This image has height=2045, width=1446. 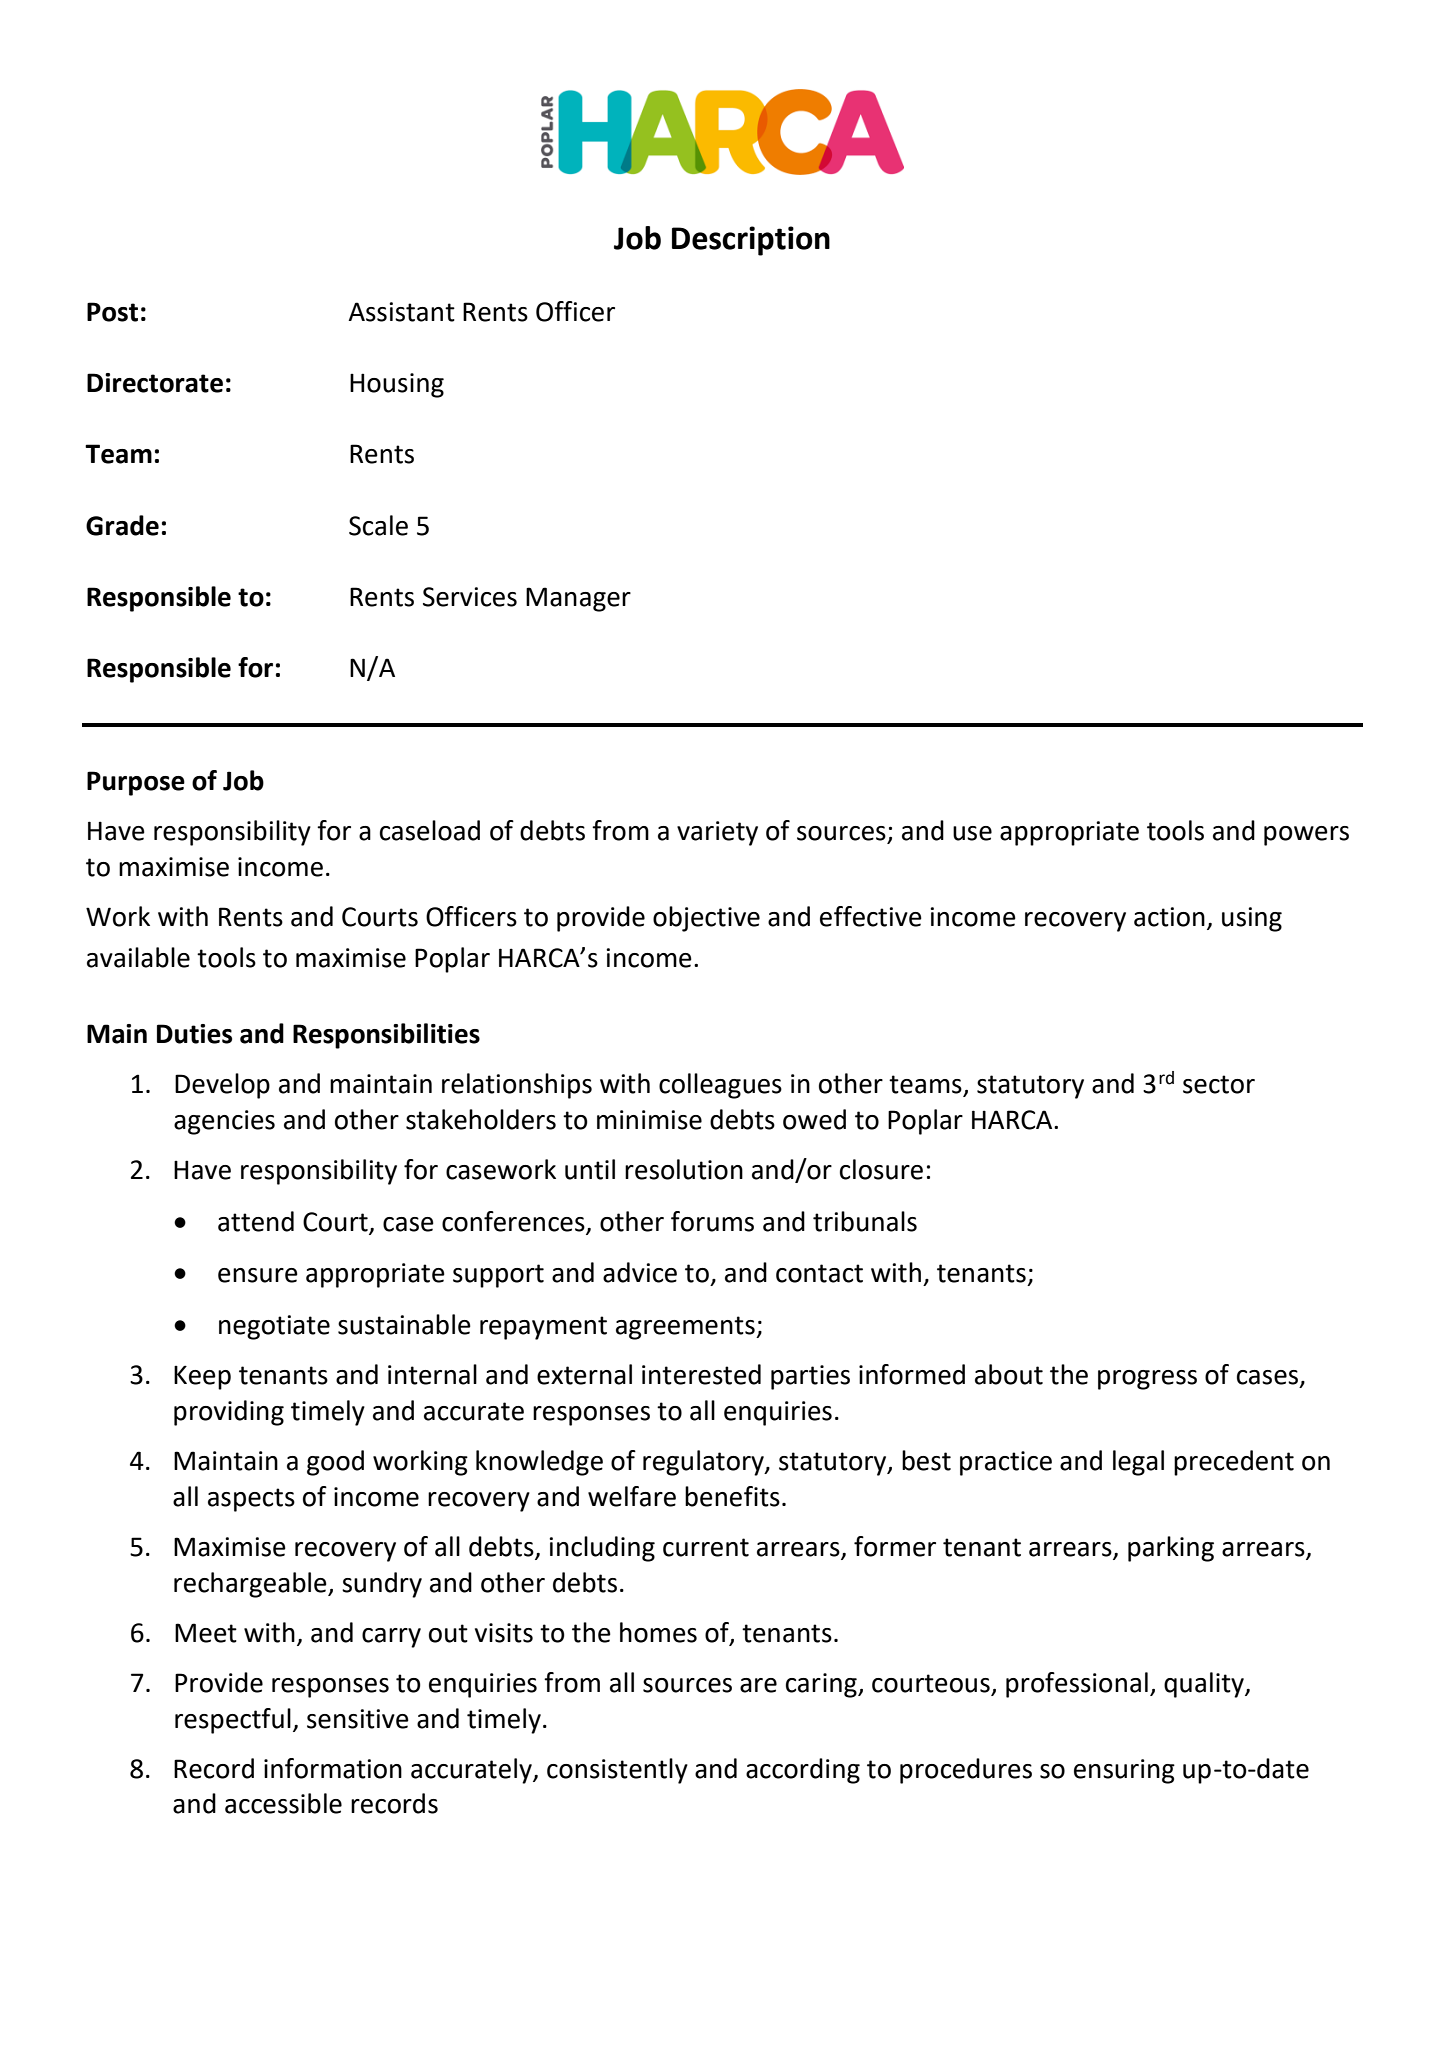 What do you see at coordinates (194, 1034) in the image?
I see `Duties` at bounding box center [194, 1034].
